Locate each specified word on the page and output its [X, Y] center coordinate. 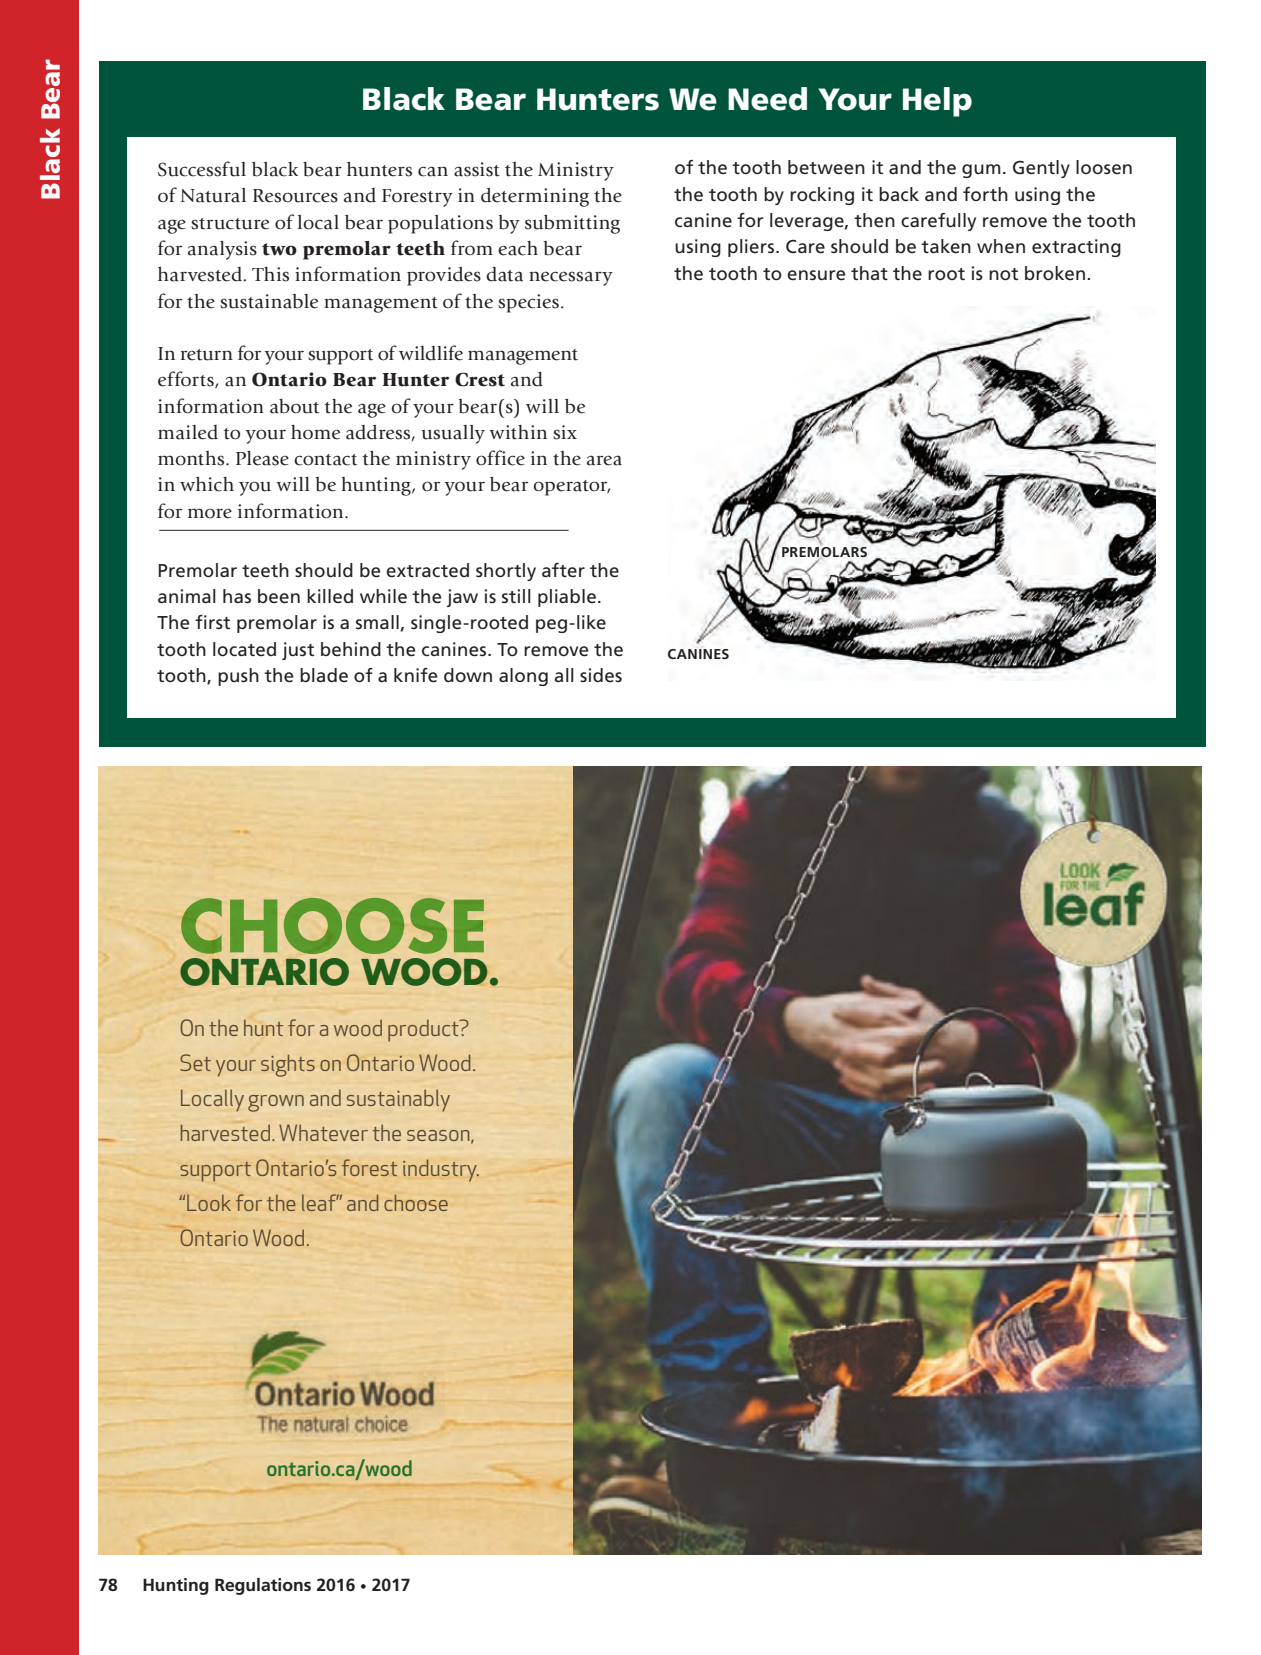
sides [601, 675]
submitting [572, 224]
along [523, 677]
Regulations [263, 1586]
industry [441, 1170]
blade [324, 675]
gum [981, 171]
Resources [295, 196]
